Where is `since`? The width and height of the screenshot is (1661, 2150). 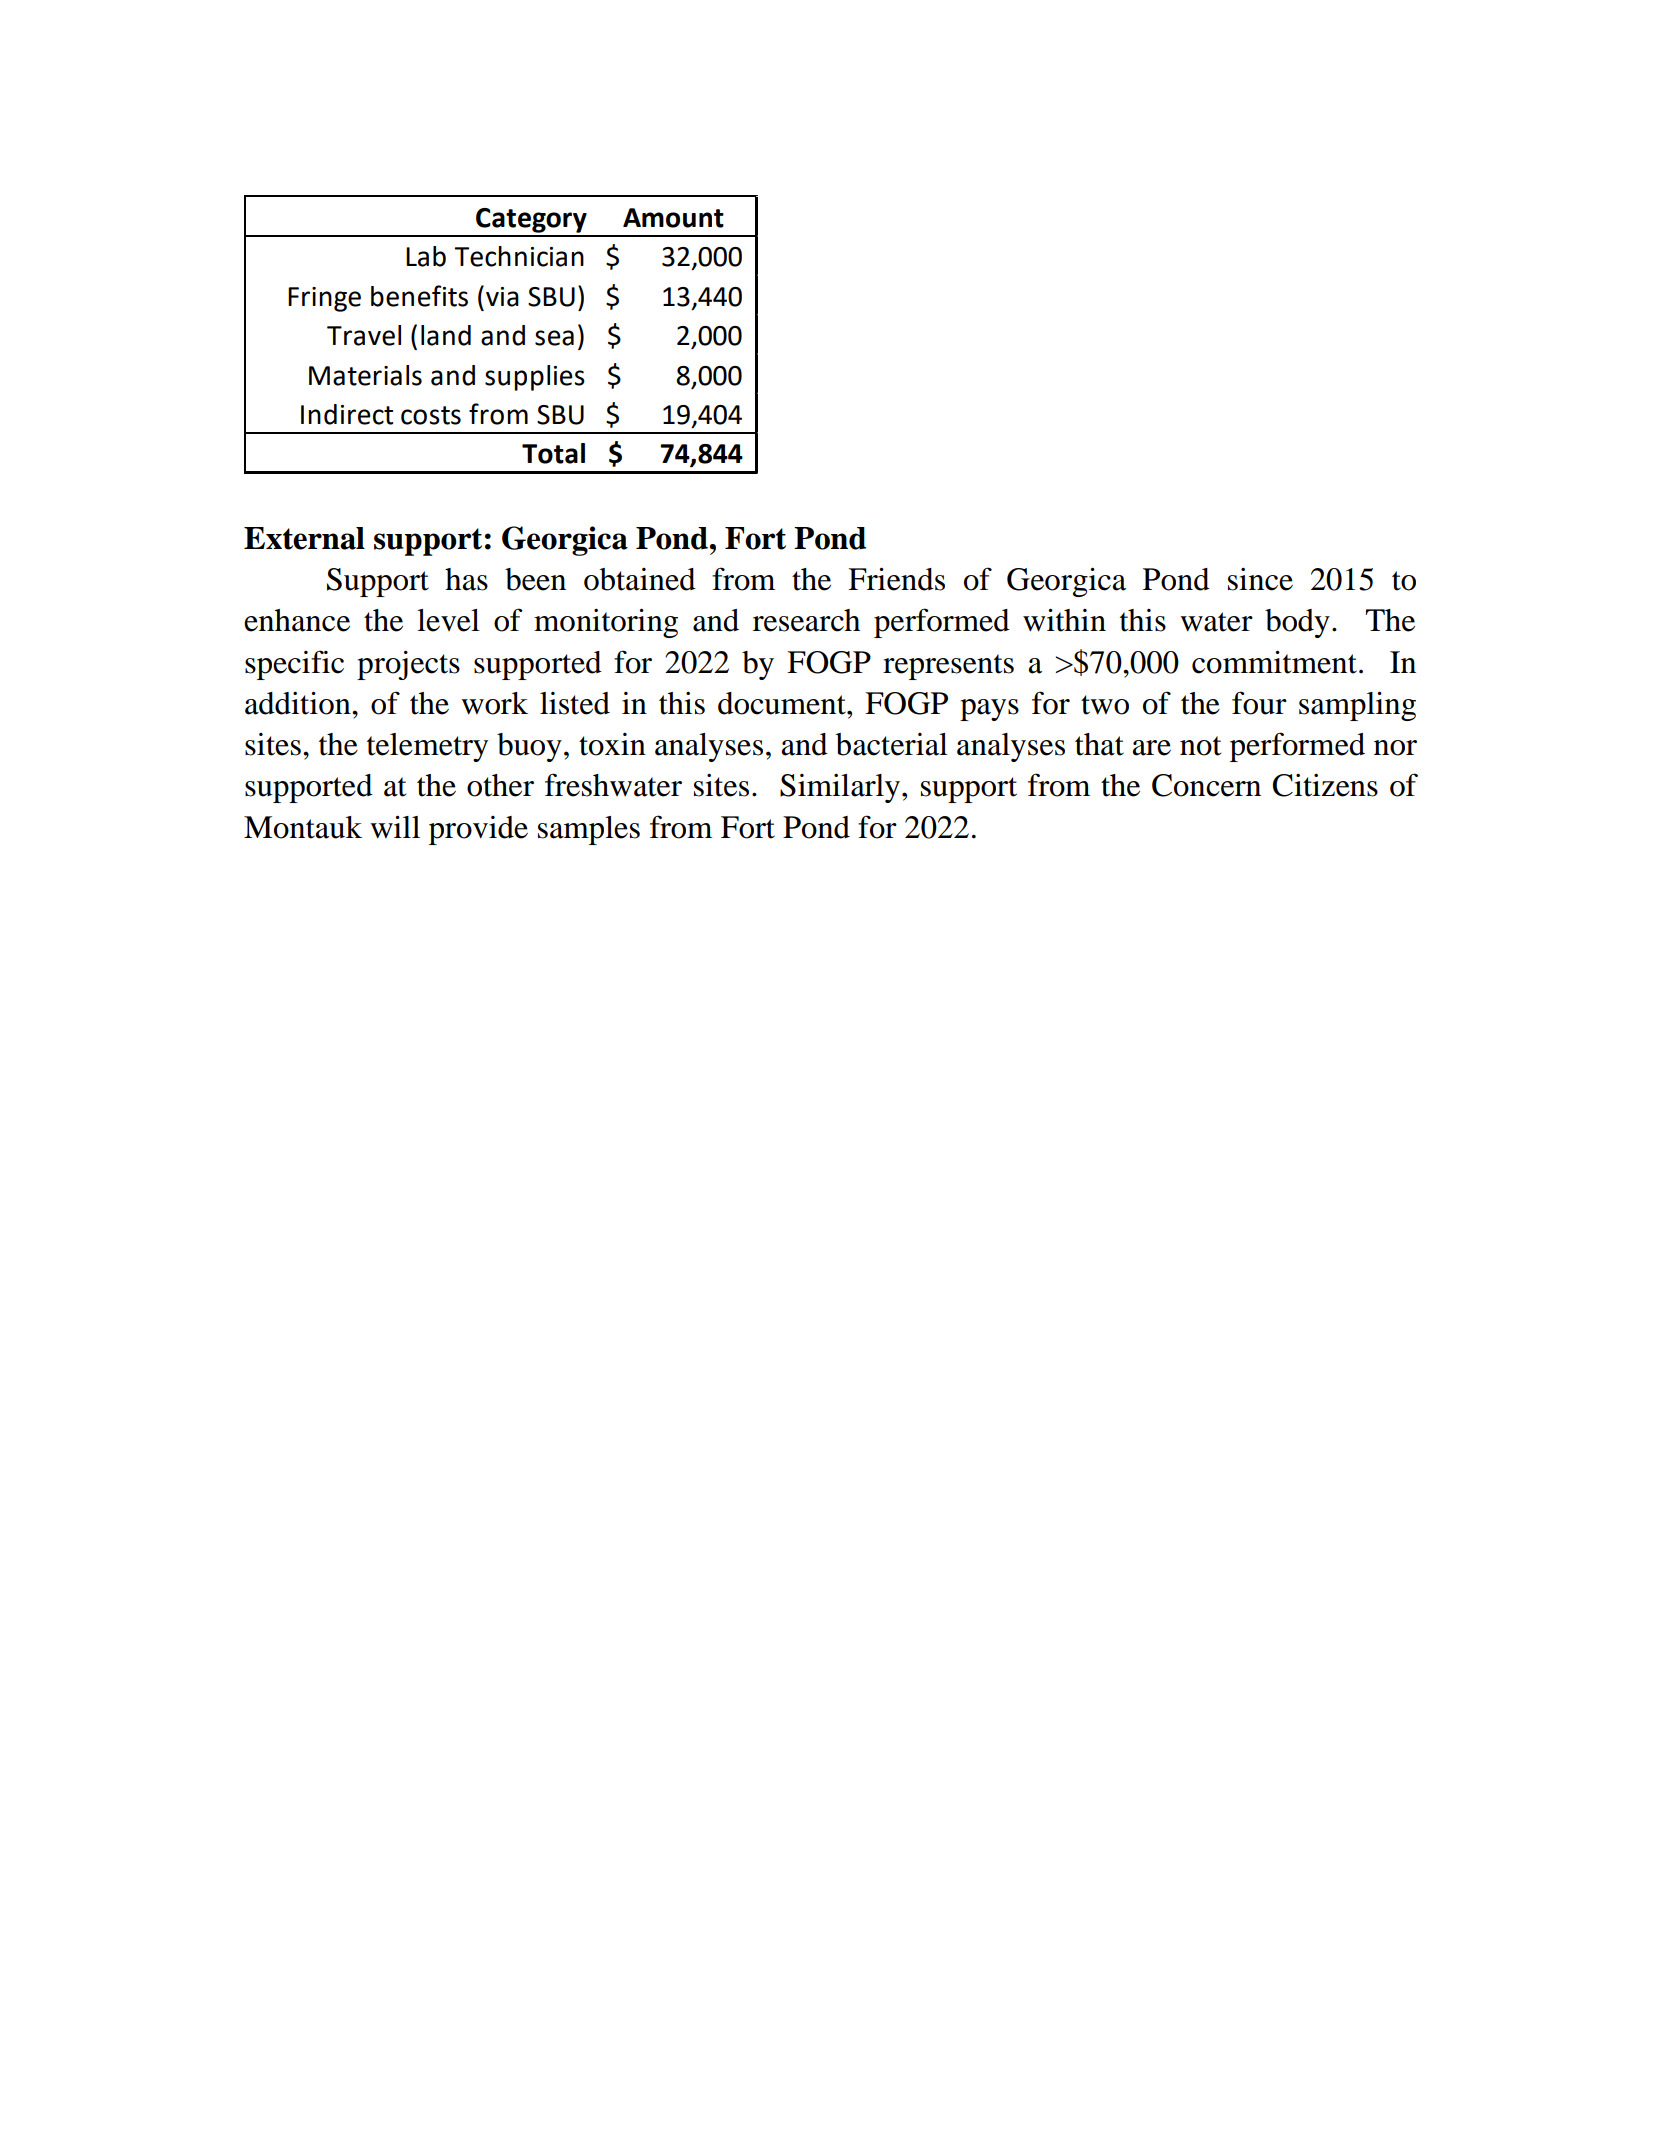 since is located at coordinates (1260, 579).
